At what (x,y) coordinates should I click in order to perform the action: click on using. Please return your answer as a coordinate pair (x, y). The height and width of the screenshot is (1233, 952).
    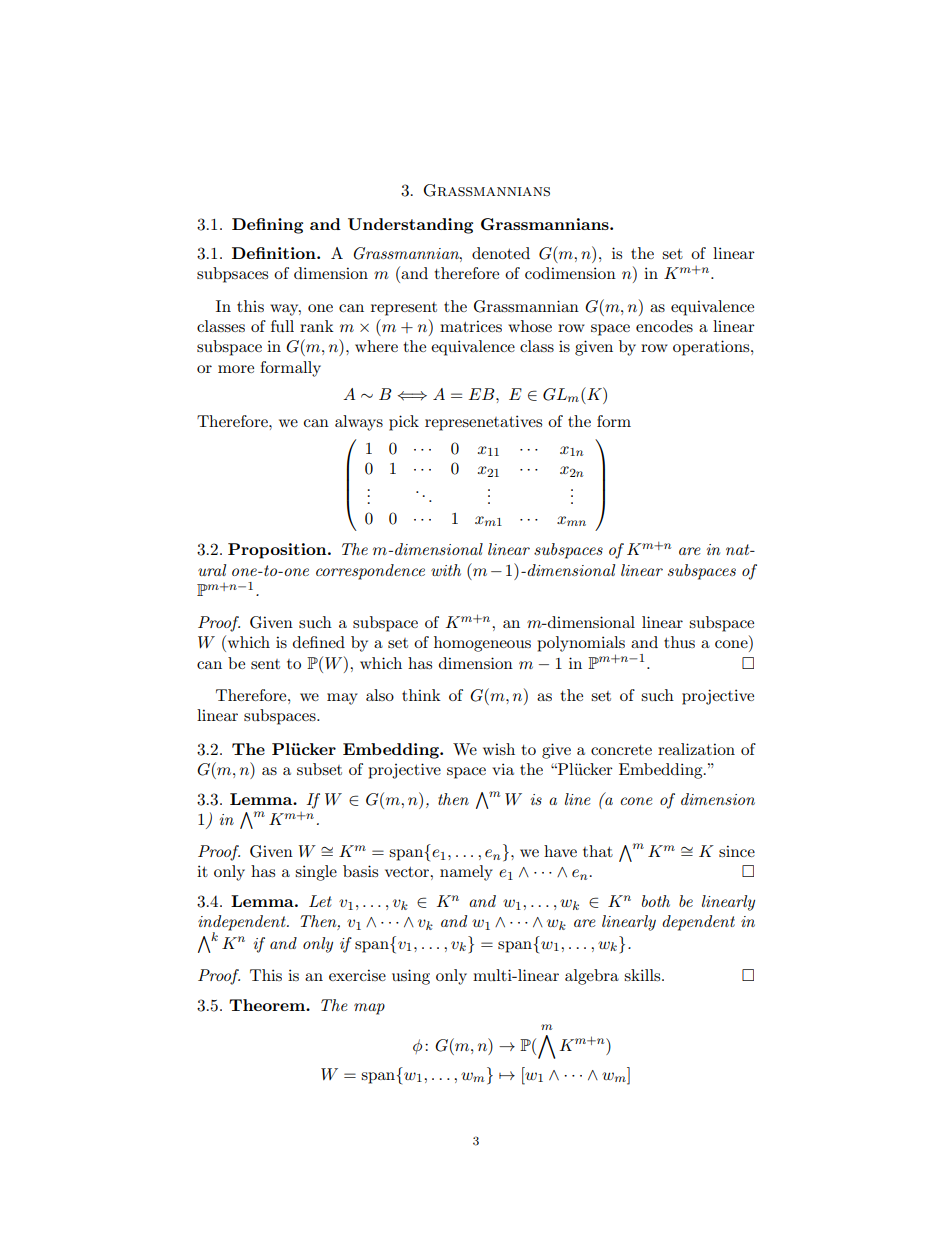
    Looking at the image, I should click on (411, 977).
